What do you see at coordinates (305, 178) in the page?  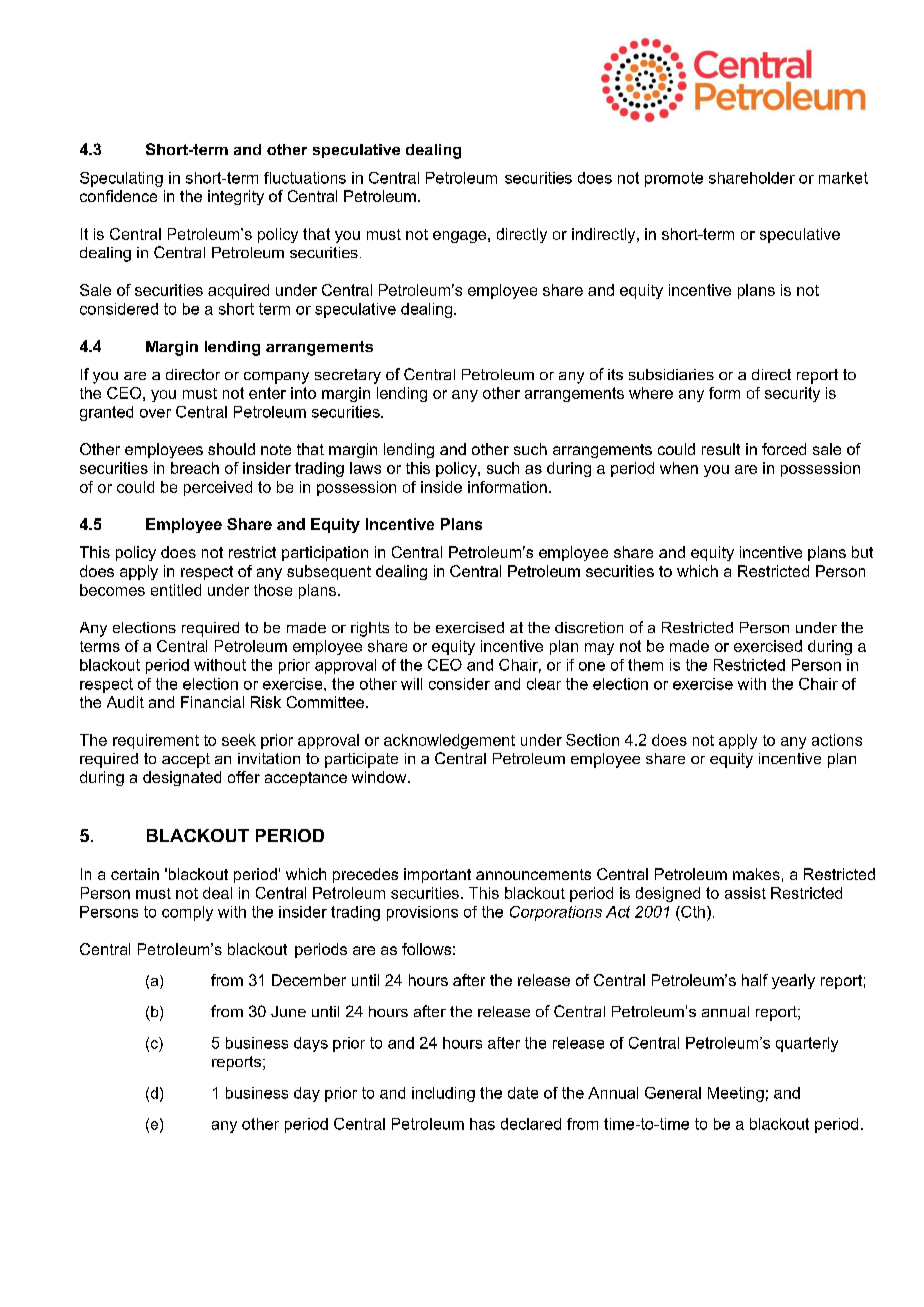 I see `fluctuations` at bounding box center [305, 178].
